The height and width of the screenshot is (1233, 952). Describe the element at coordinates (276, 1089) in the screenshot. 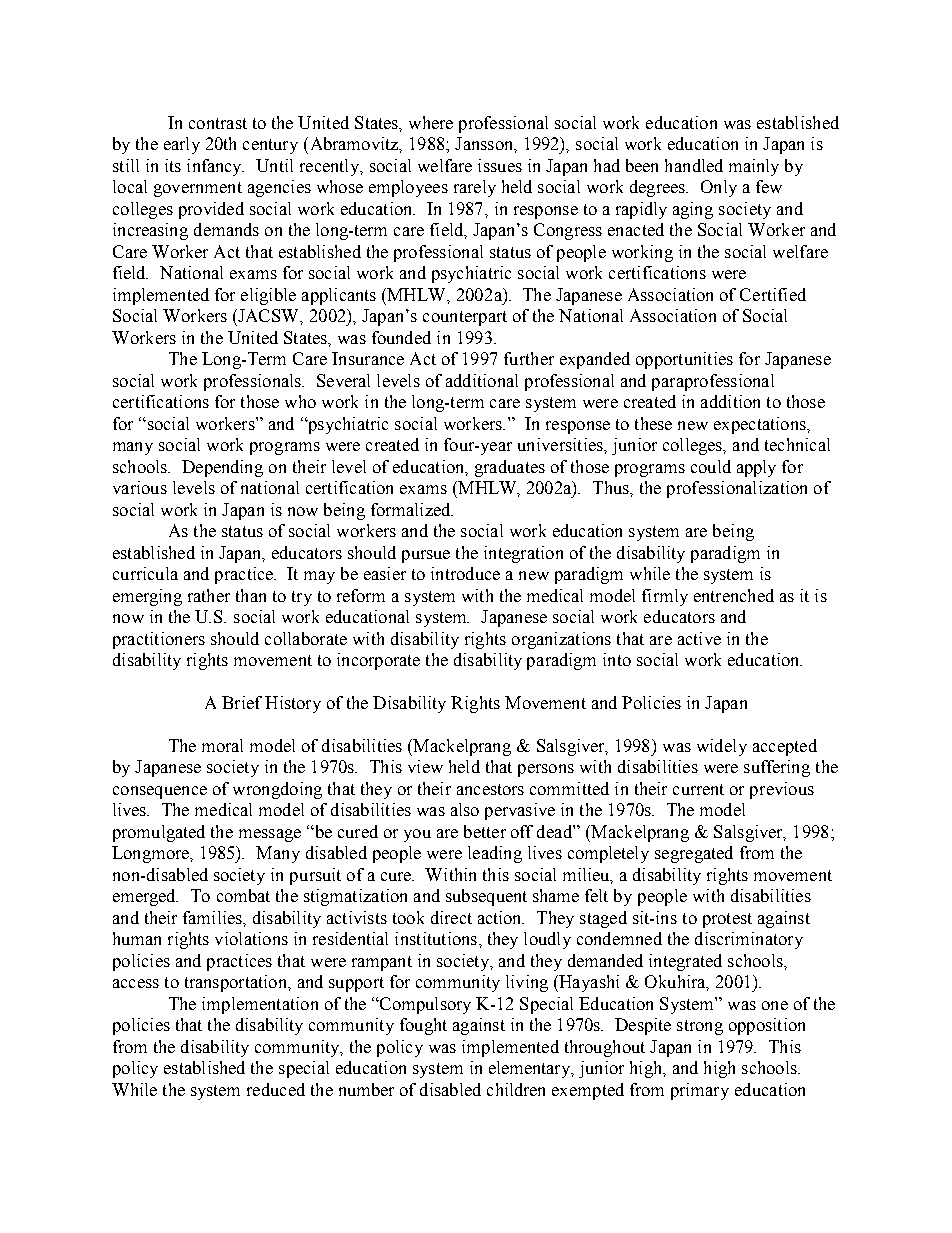

I see `reduced` at that location.
